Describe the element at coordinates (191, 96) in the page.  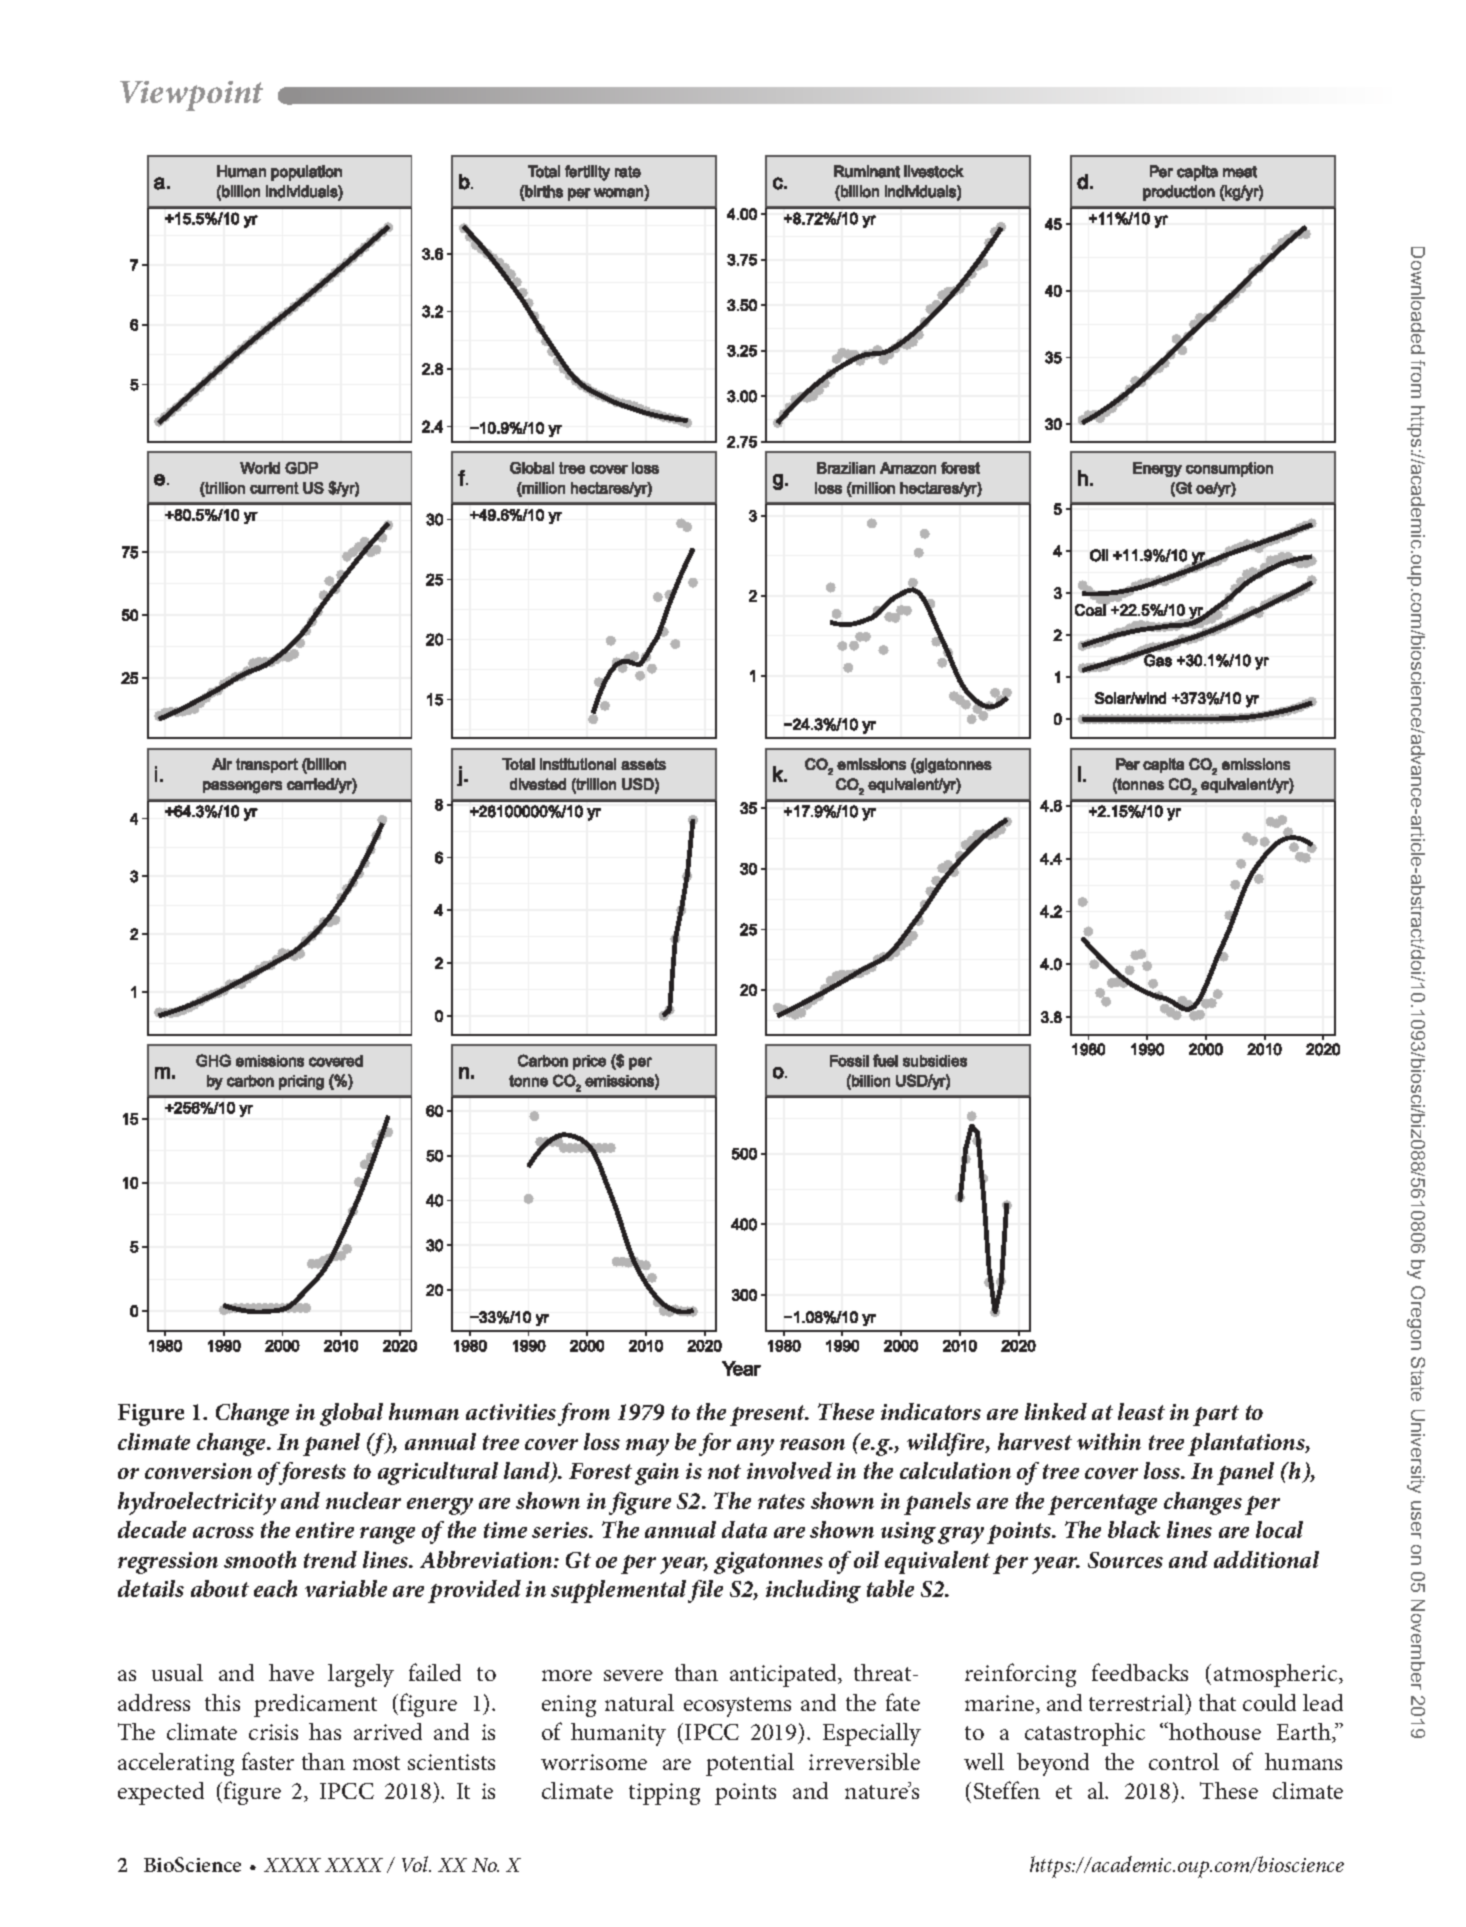
I see `Viewpoint` at that location.
